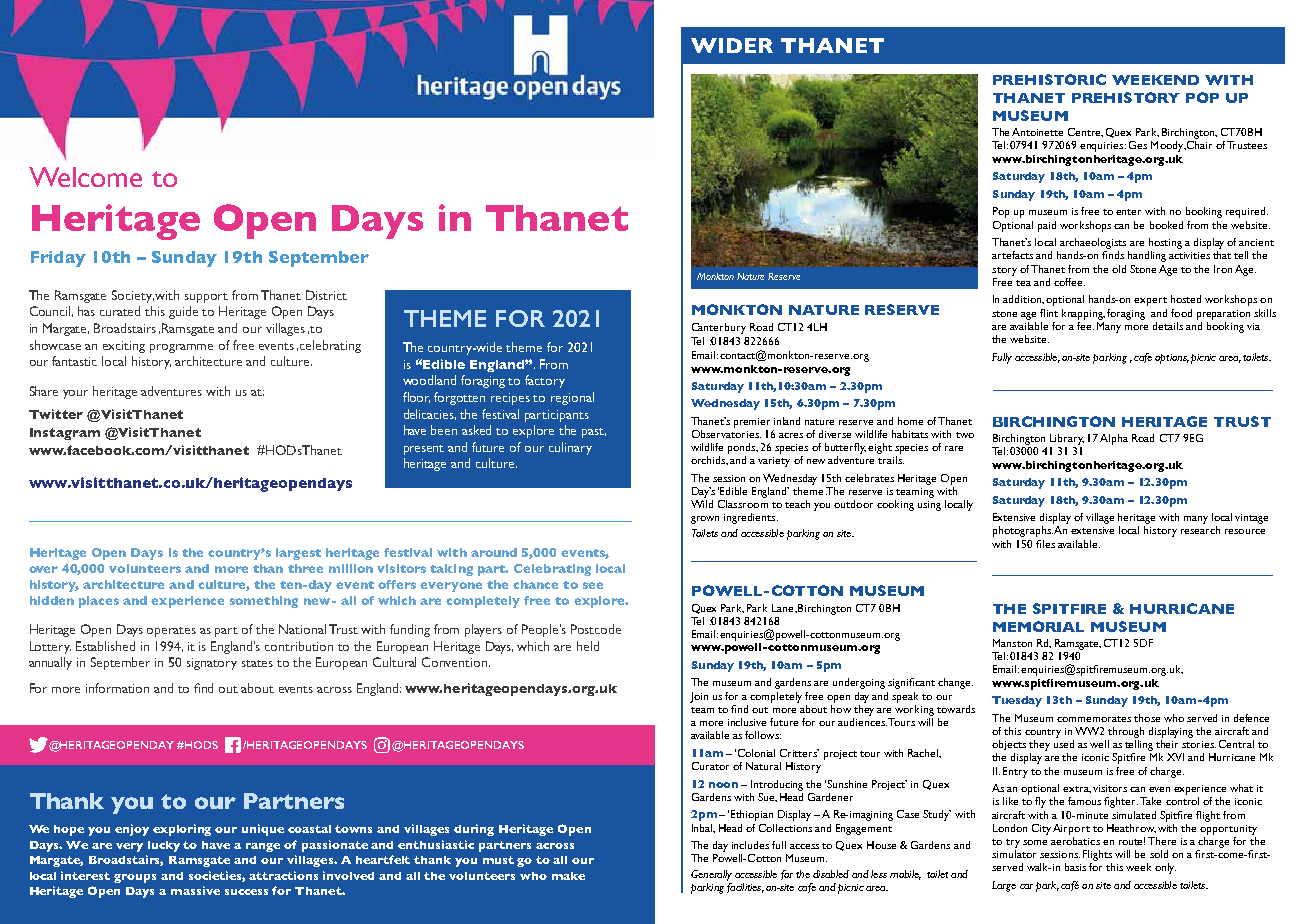  Describe the element at coordinates (65, 434) in the document. I see `Instagram` at that location.
